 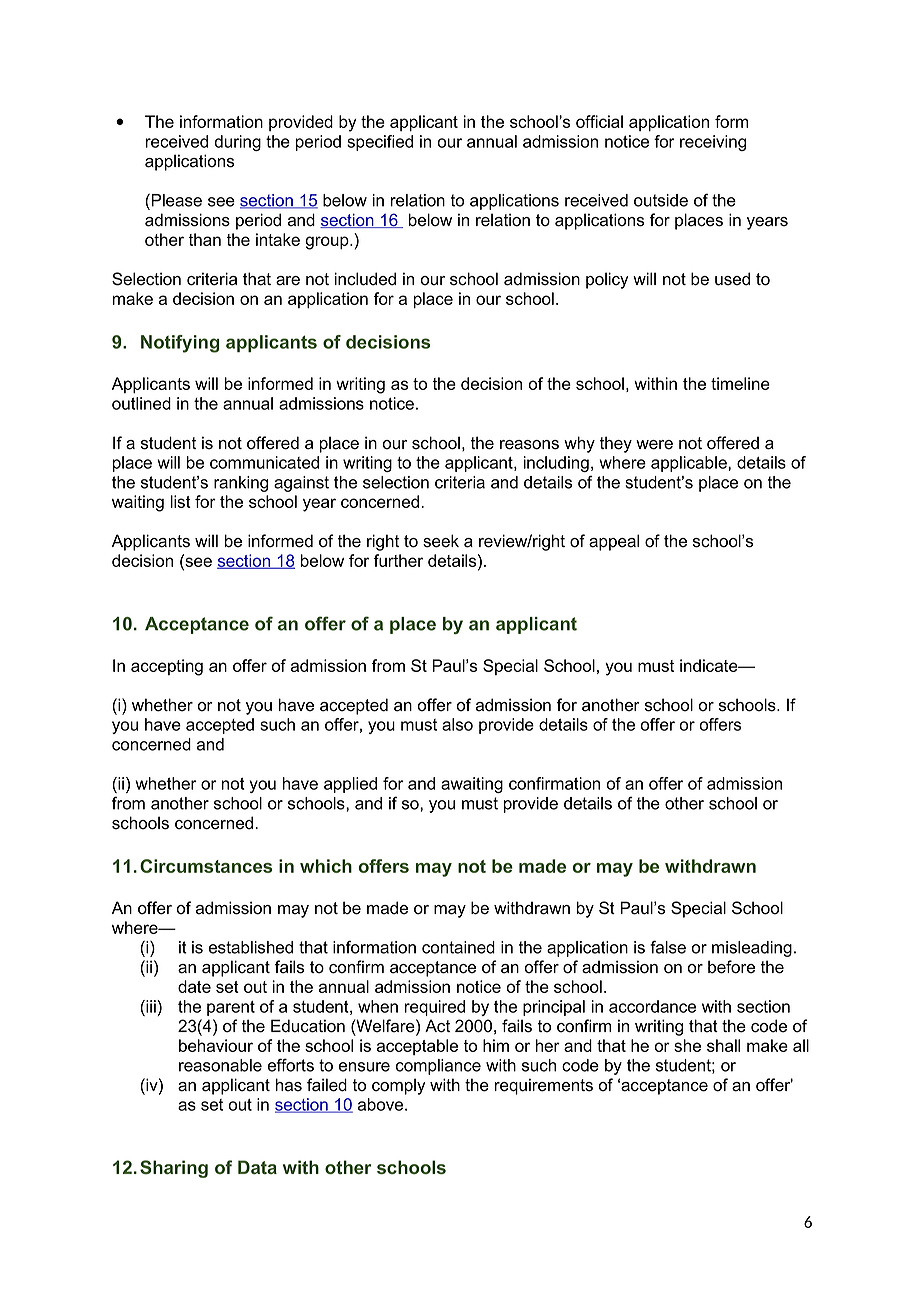 What do you see at coordinates (713, 143) in the document?
I see `receiving` at bounding box center [713, 143].
